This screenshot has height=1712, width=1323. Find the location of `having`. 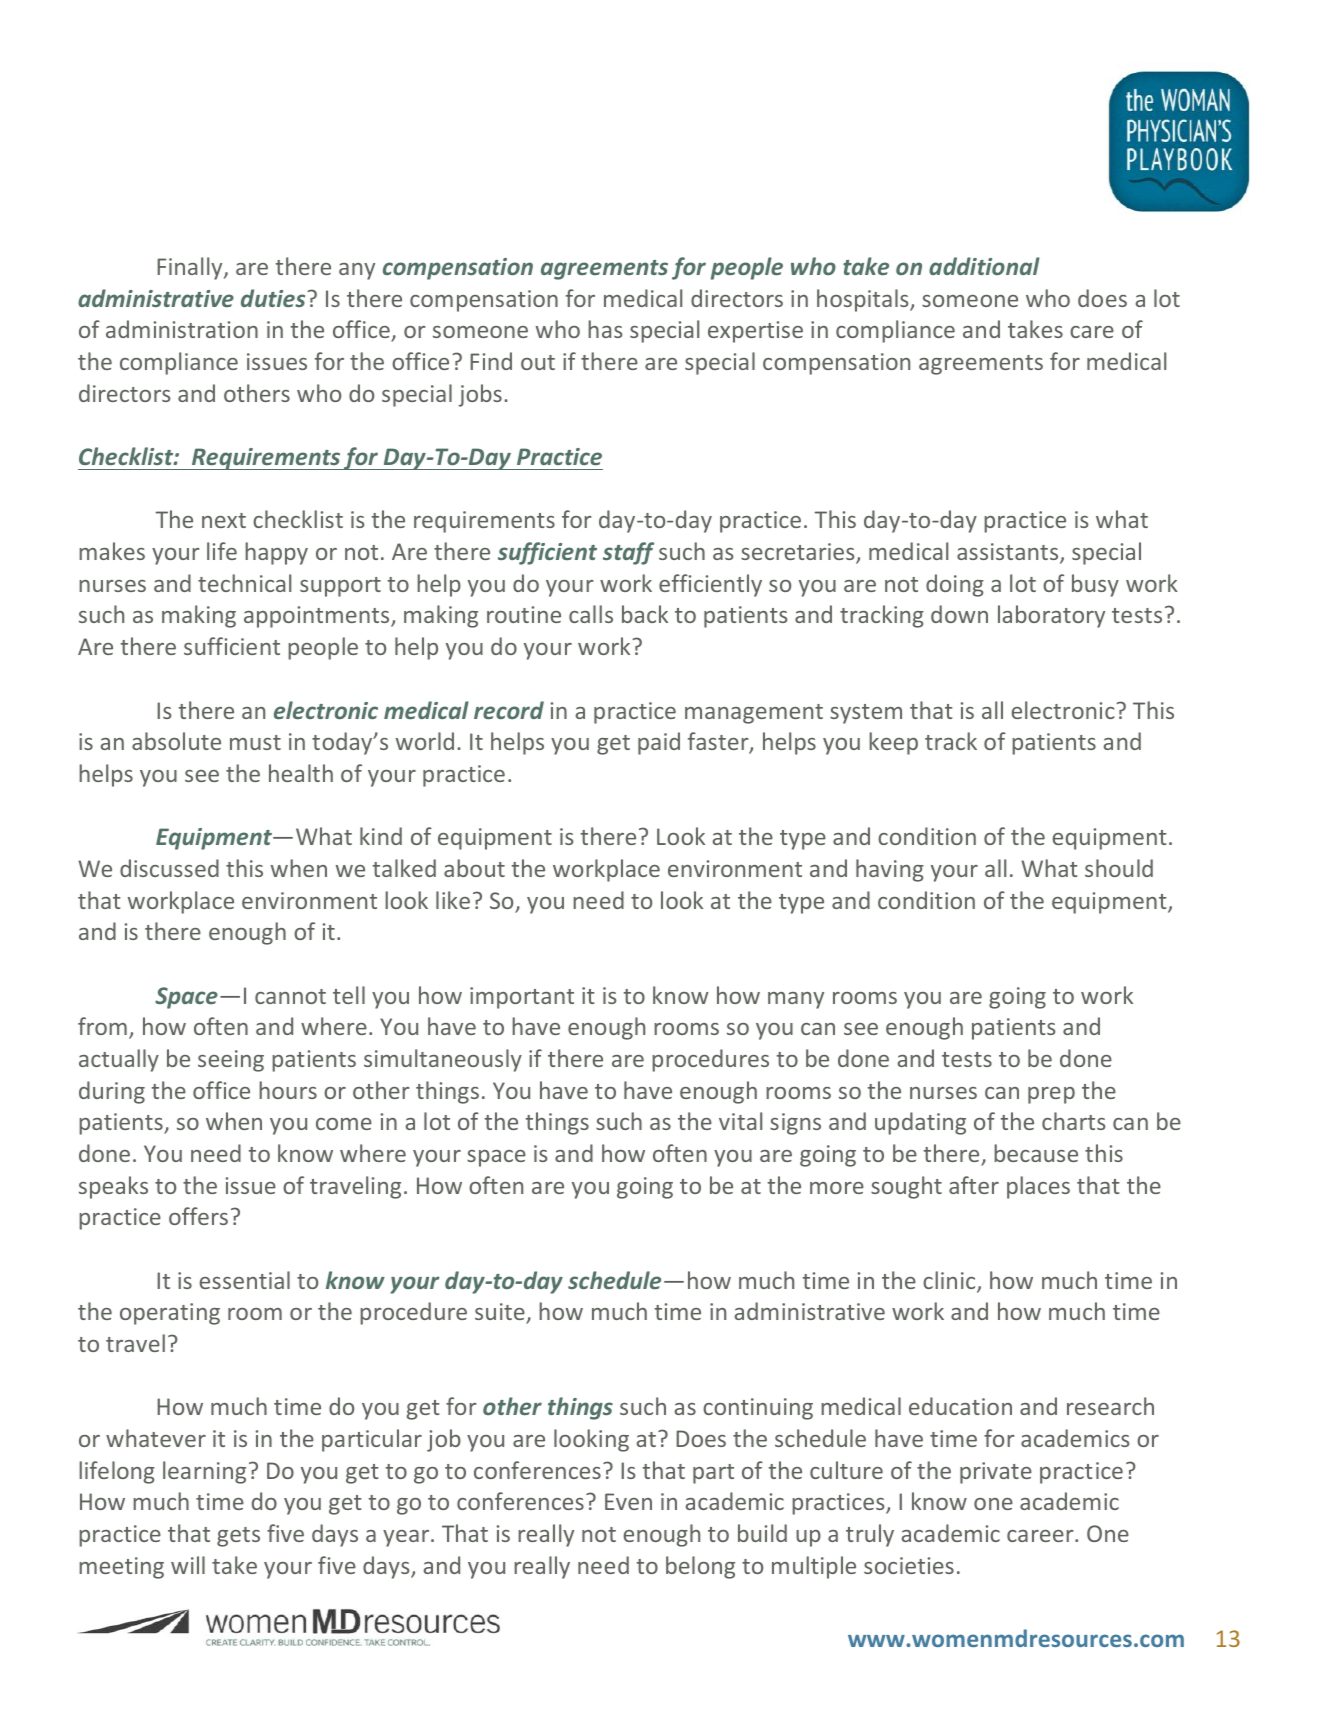

having is located at coordinates (890, 870).
